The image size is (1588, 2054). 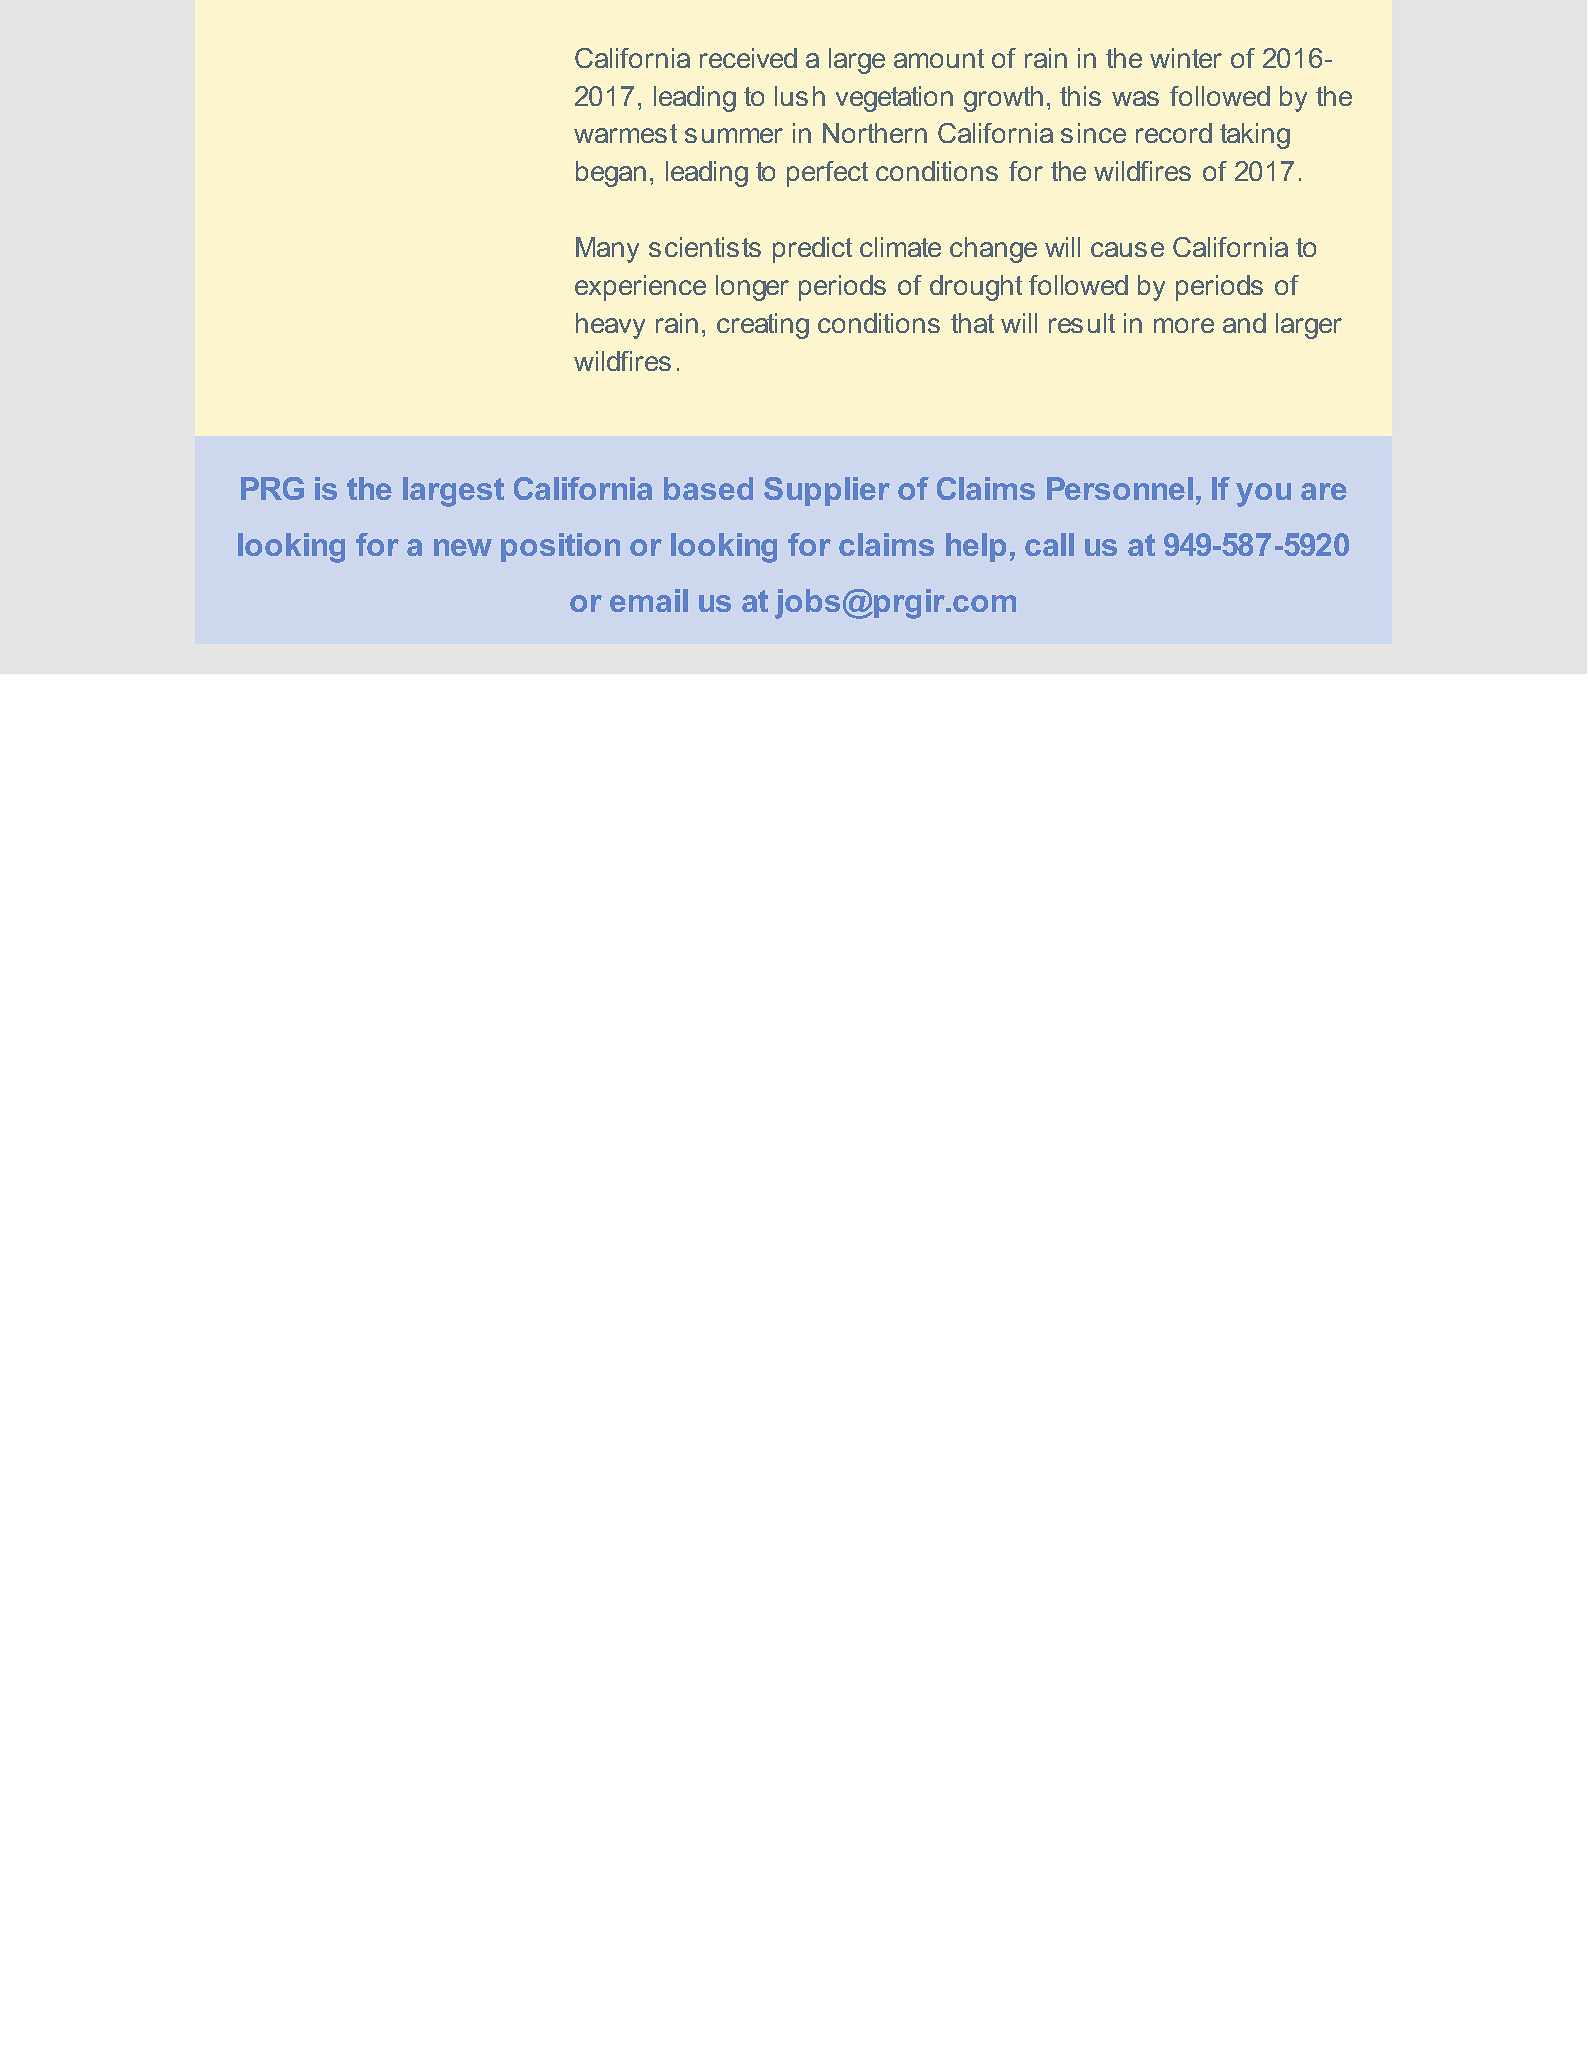 I want to click on amount, so click(x=939, y=58).
